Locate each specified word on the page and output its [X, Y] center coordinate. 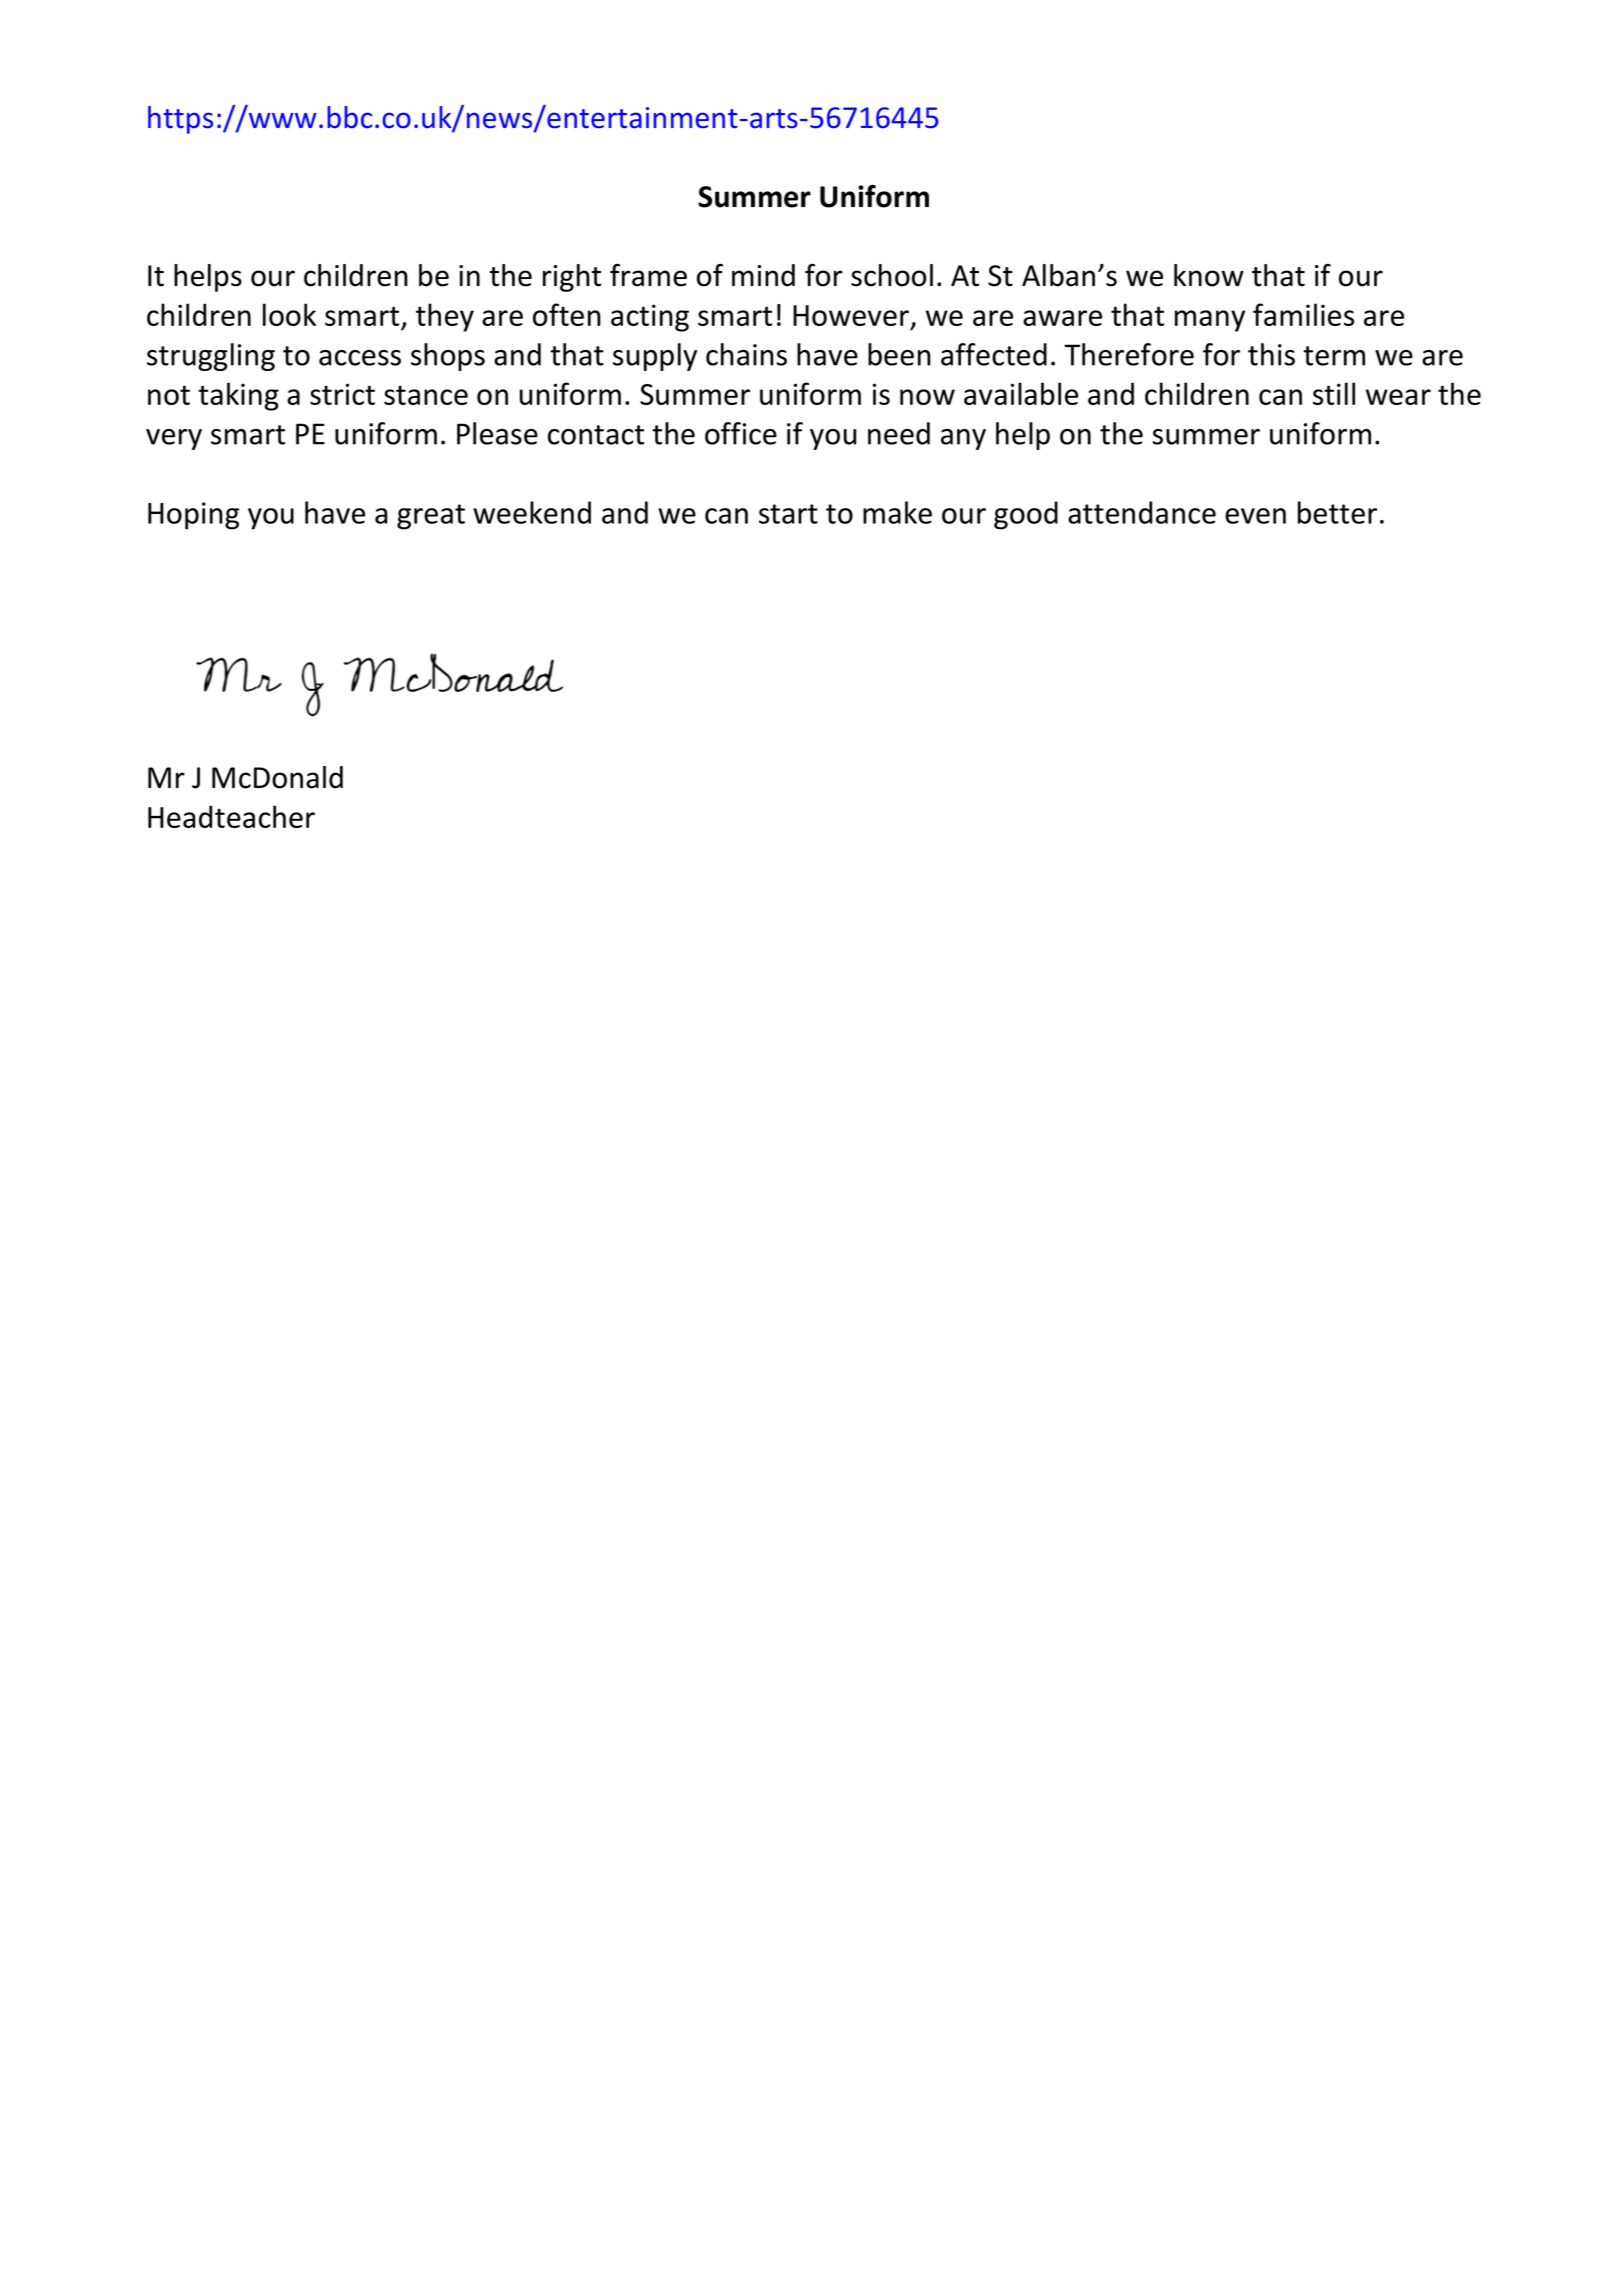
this [1271, 354]
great [431, 517]
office [741, 433]
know [1209, 275]
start [788, 514]
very [174, 439]
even [1255, 516]
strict [342, 394]
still [1334, 393]
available [1021, 393]
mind [763, 275]
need [899, 433]
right [572, 278]
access [360, 358]
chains [746, 354]
